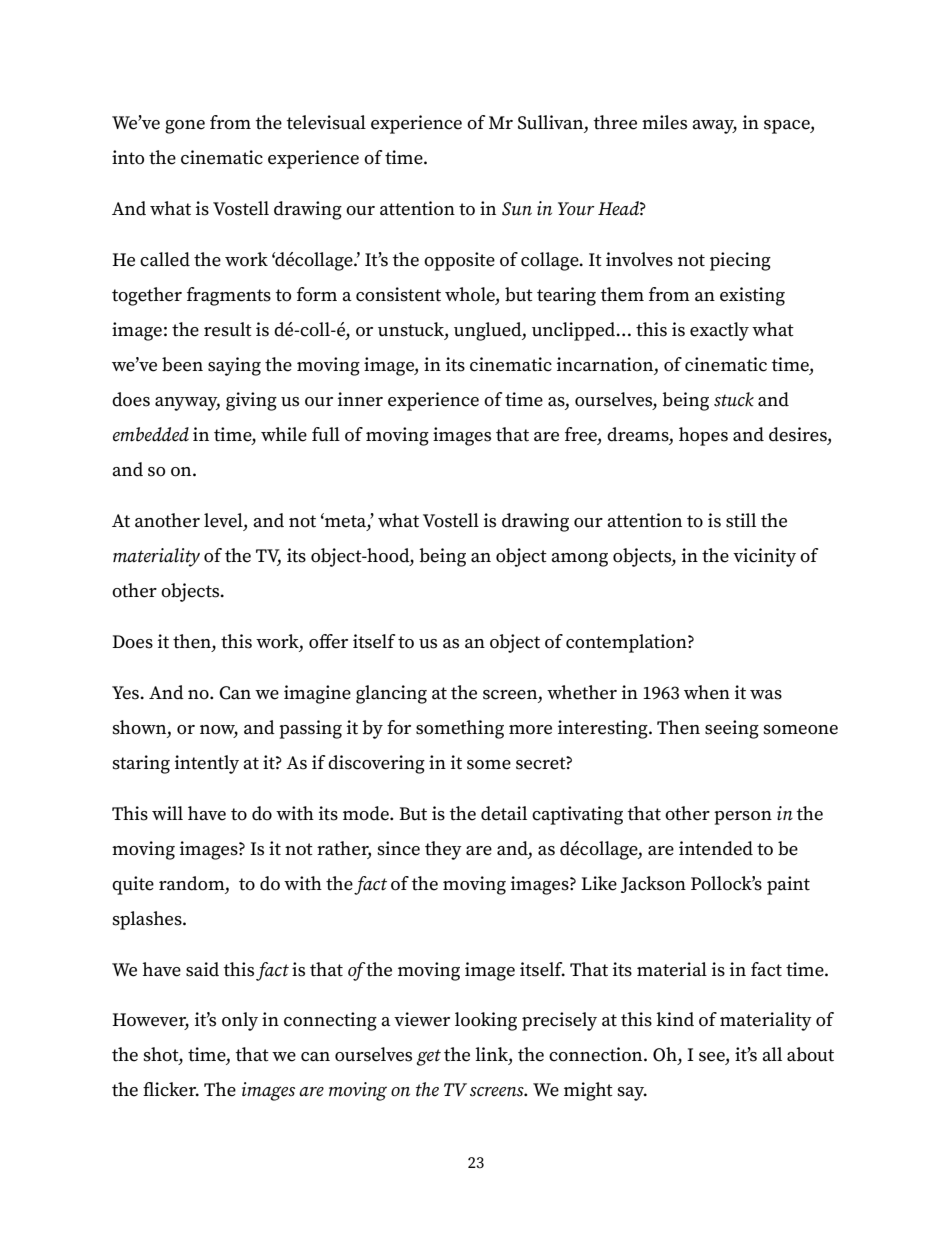 This page has height=1233, width=952. What do you see at coordinates (764, 557) in the page?
I see `vicinity` at bounding box center [764, 557].
